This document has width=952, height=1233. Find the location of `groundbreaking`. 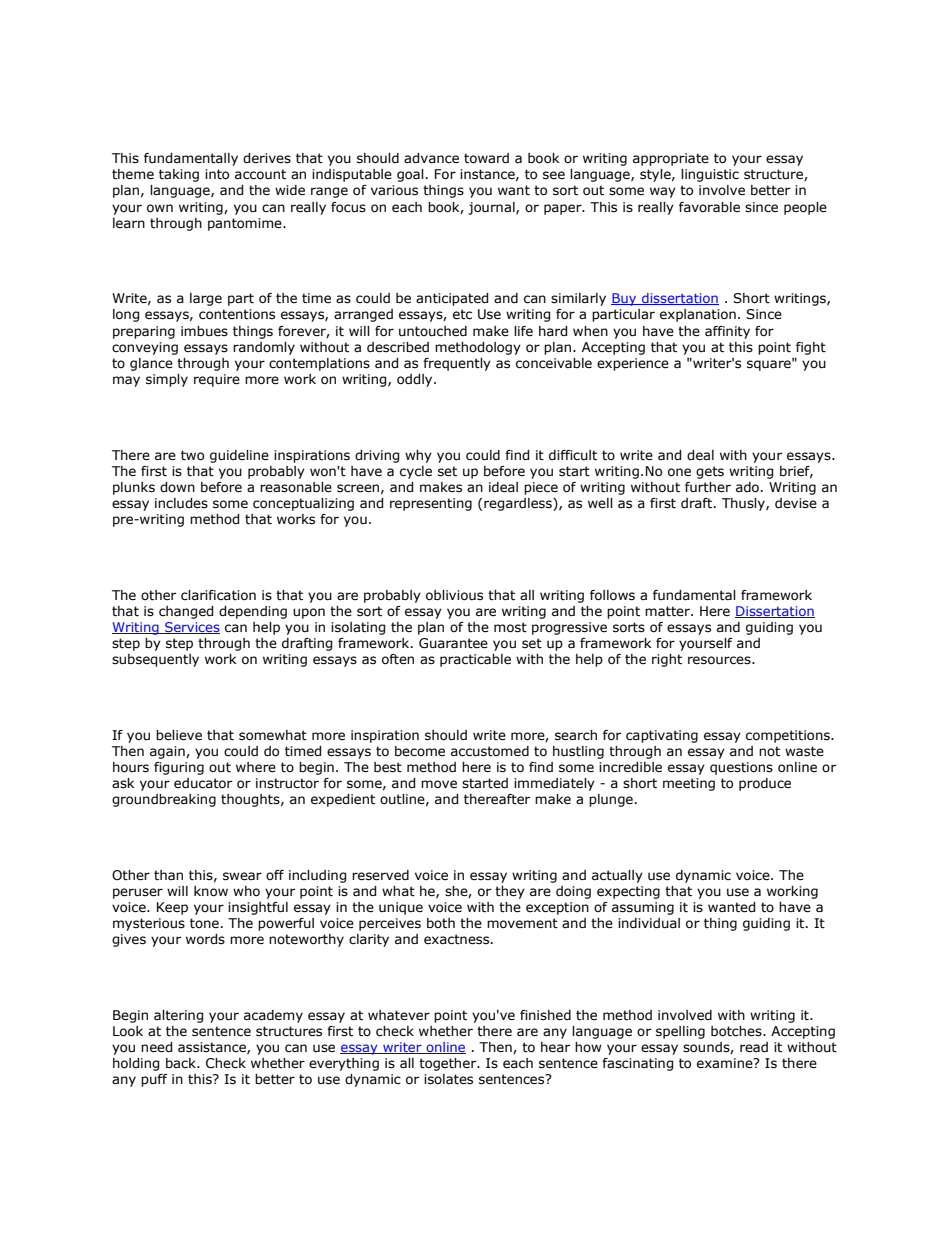

groundbreaking is located at coordinates (164, 800).
